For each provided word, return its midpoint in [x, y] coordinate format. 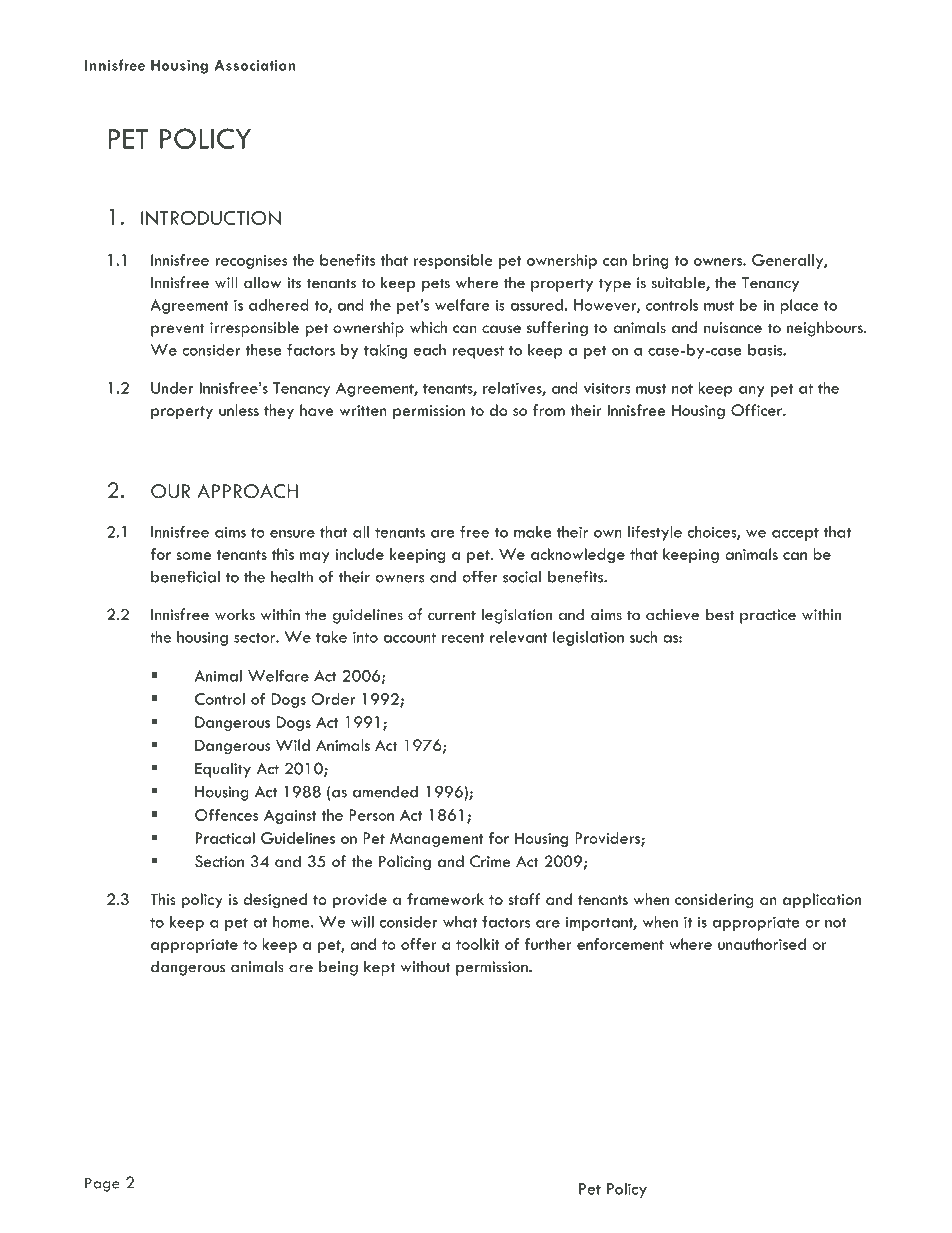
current [452, 615]
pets [436, 285]
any [751, 391]
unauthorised [762, 944]
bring [651, 261]
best [720, 614]
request [478, 352]
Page [102, 1184]
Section [219, 861]
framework [445, 899]
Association [255, 65]
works [235, 614]
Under [172, 388]
